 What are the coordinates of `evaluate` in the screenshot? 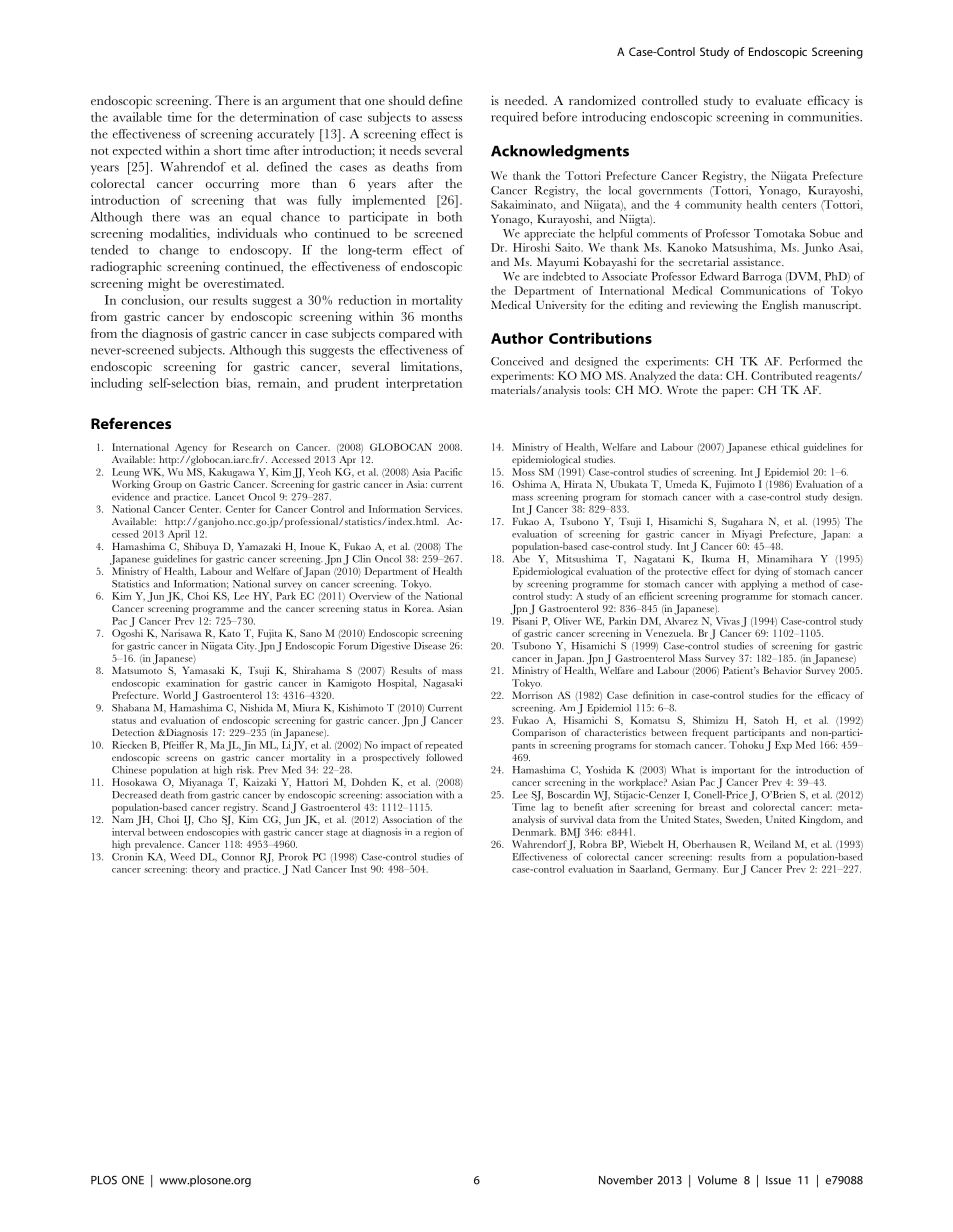 It's located at (778, 100).
